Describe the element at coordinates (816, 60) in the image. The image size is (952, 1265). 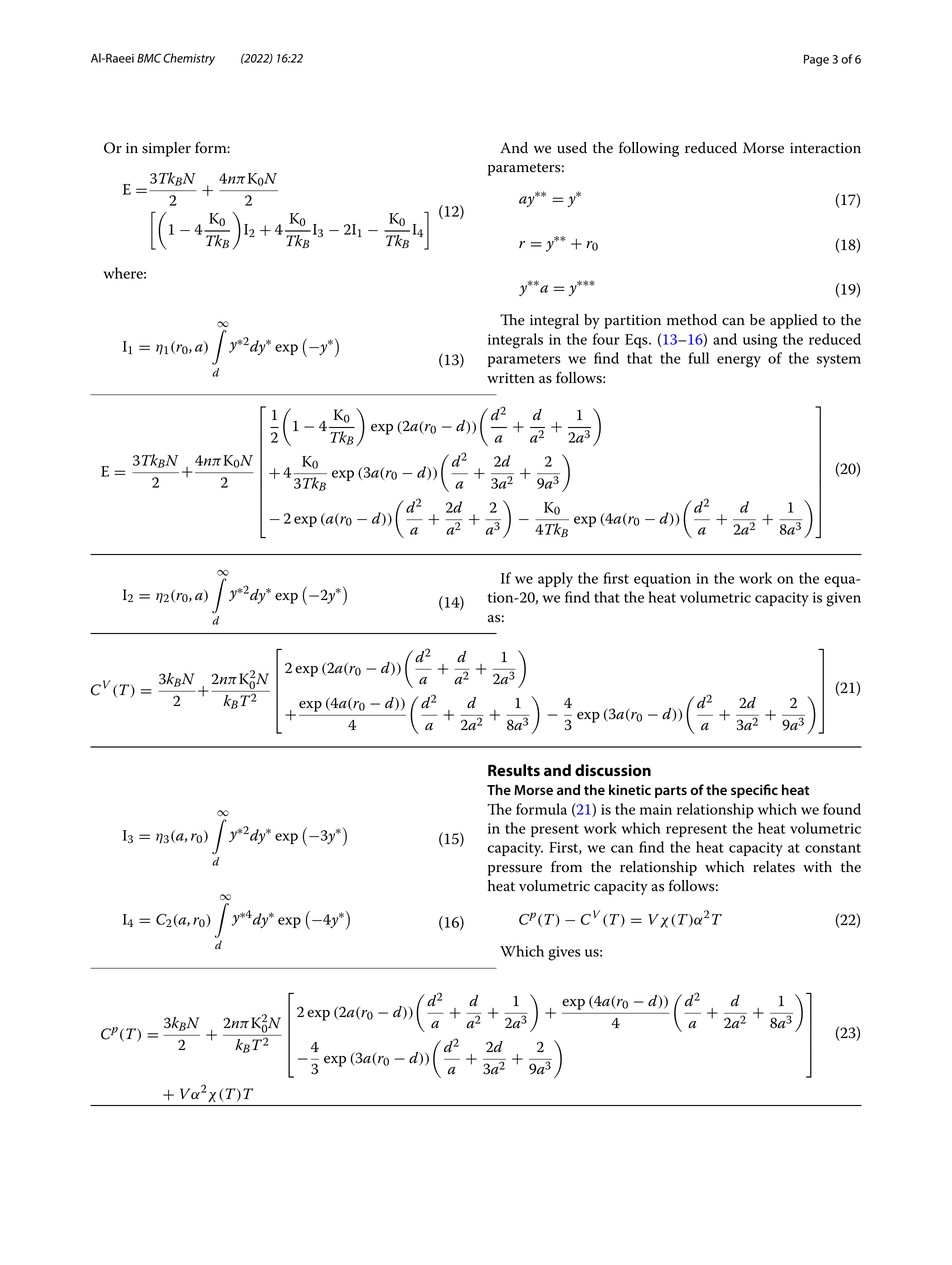
I see `Page` at that location.
